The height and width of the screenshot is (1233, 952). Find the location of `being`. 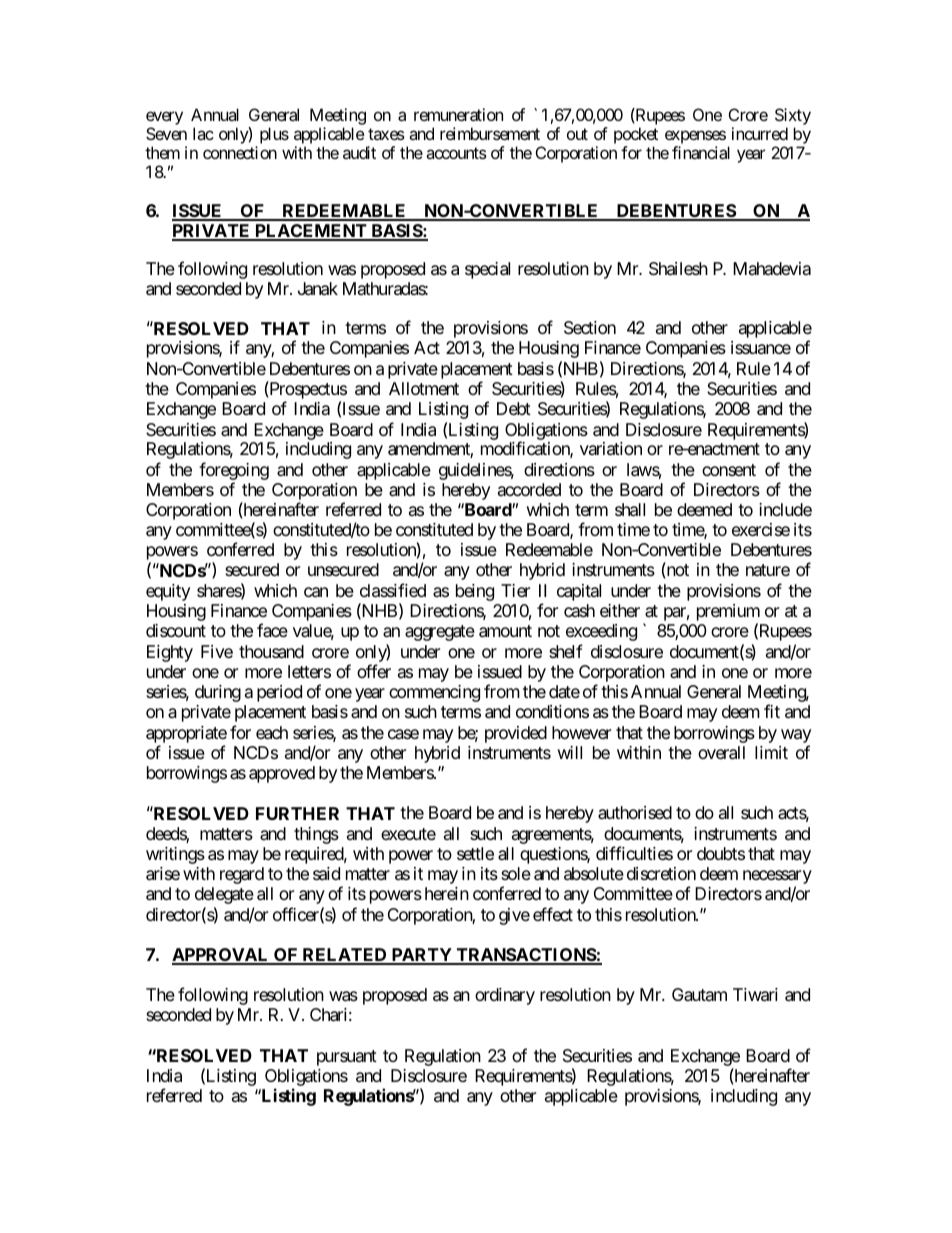

being is located at coordinates (475, 592).
